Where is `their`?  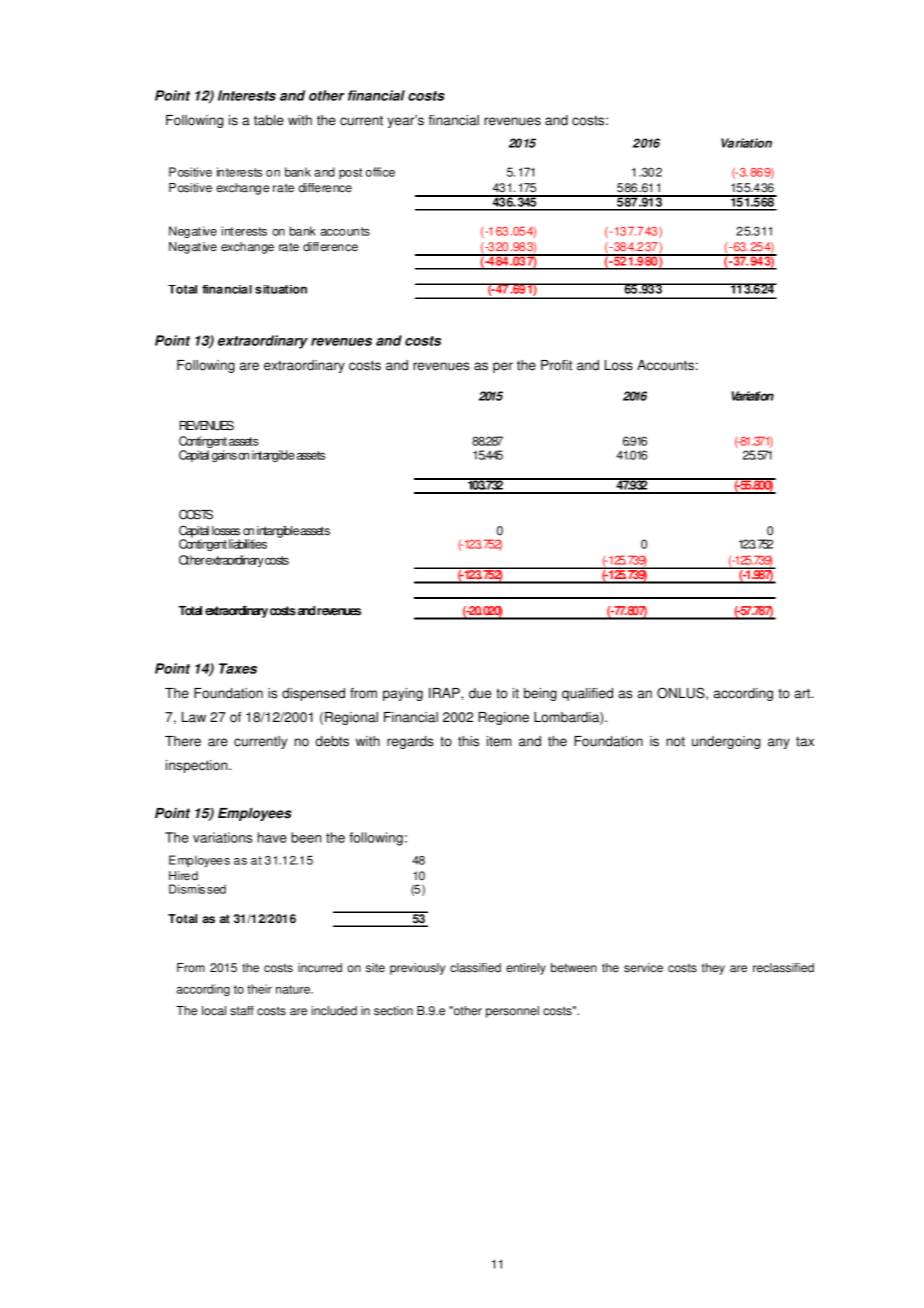 their is located at coordinates (259, 989).
